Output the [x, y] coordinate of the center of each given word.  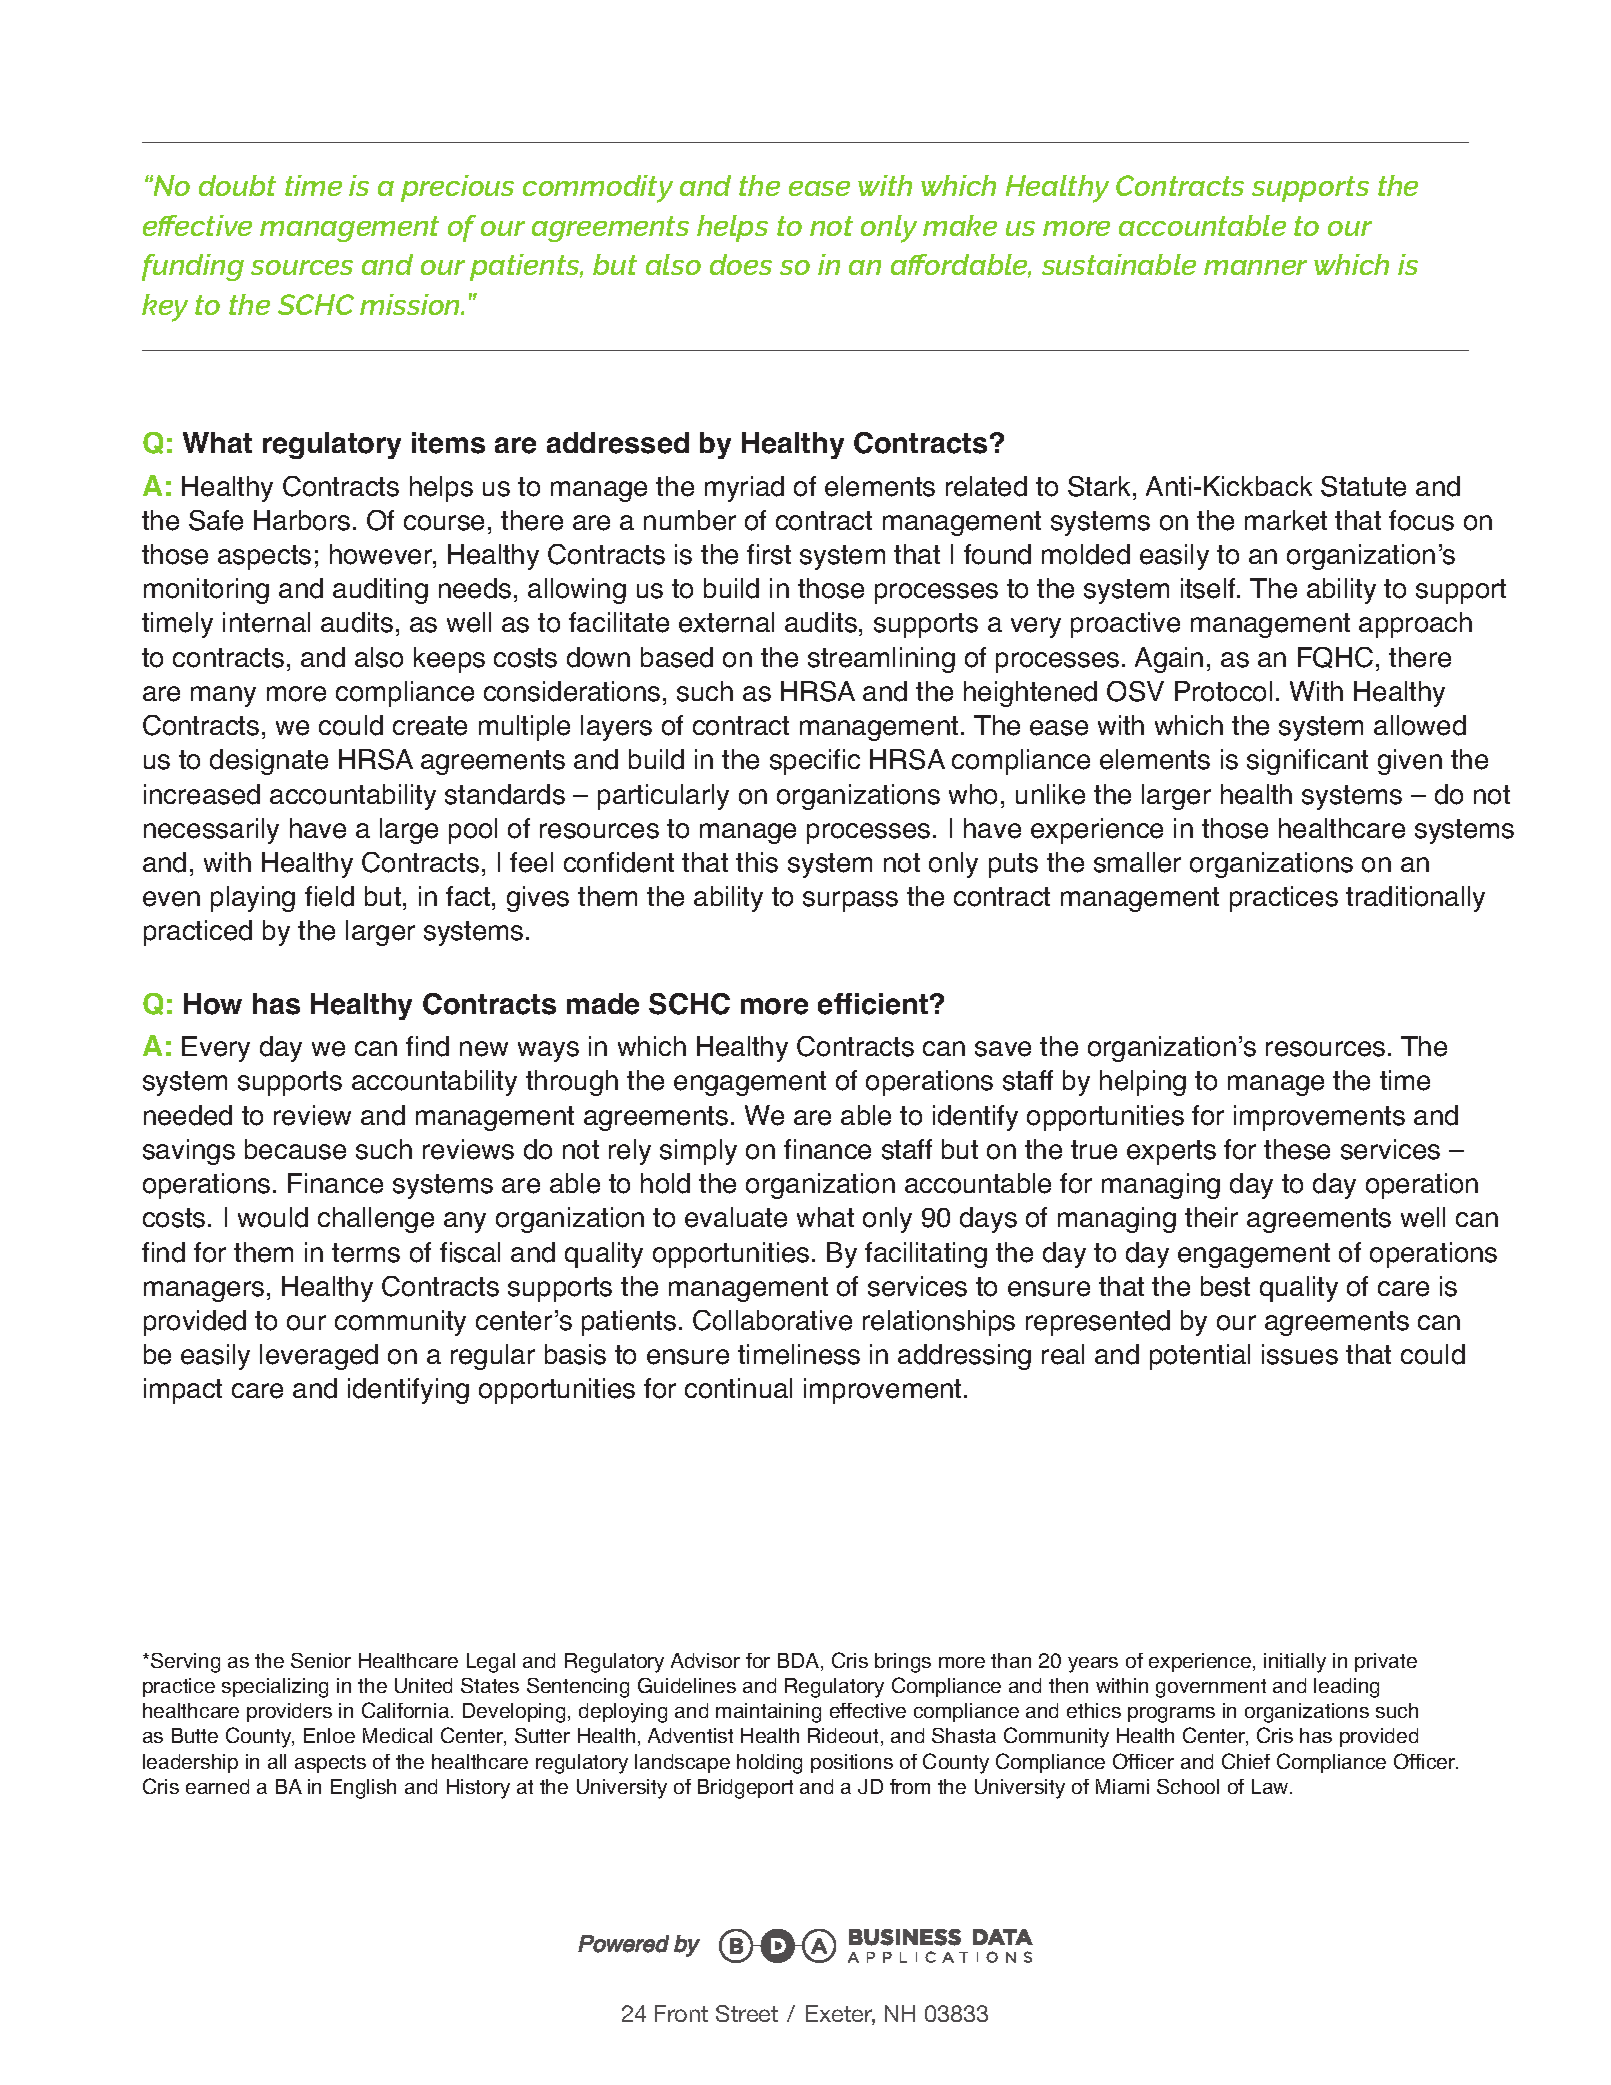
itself [1209, 588]
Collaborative [772, 1320]
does [741, 264]
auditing [380, 591]
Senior [321, 1660]
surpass [850, 901]
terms [366, 1253]
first [769, 554]
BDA [800, 1660]
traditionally [1415, 899]
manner [1255, 267]
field [329, 896]
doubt [237, 185]
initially [1295, 1663]
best [1225, 1286]
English [363, 1789]
